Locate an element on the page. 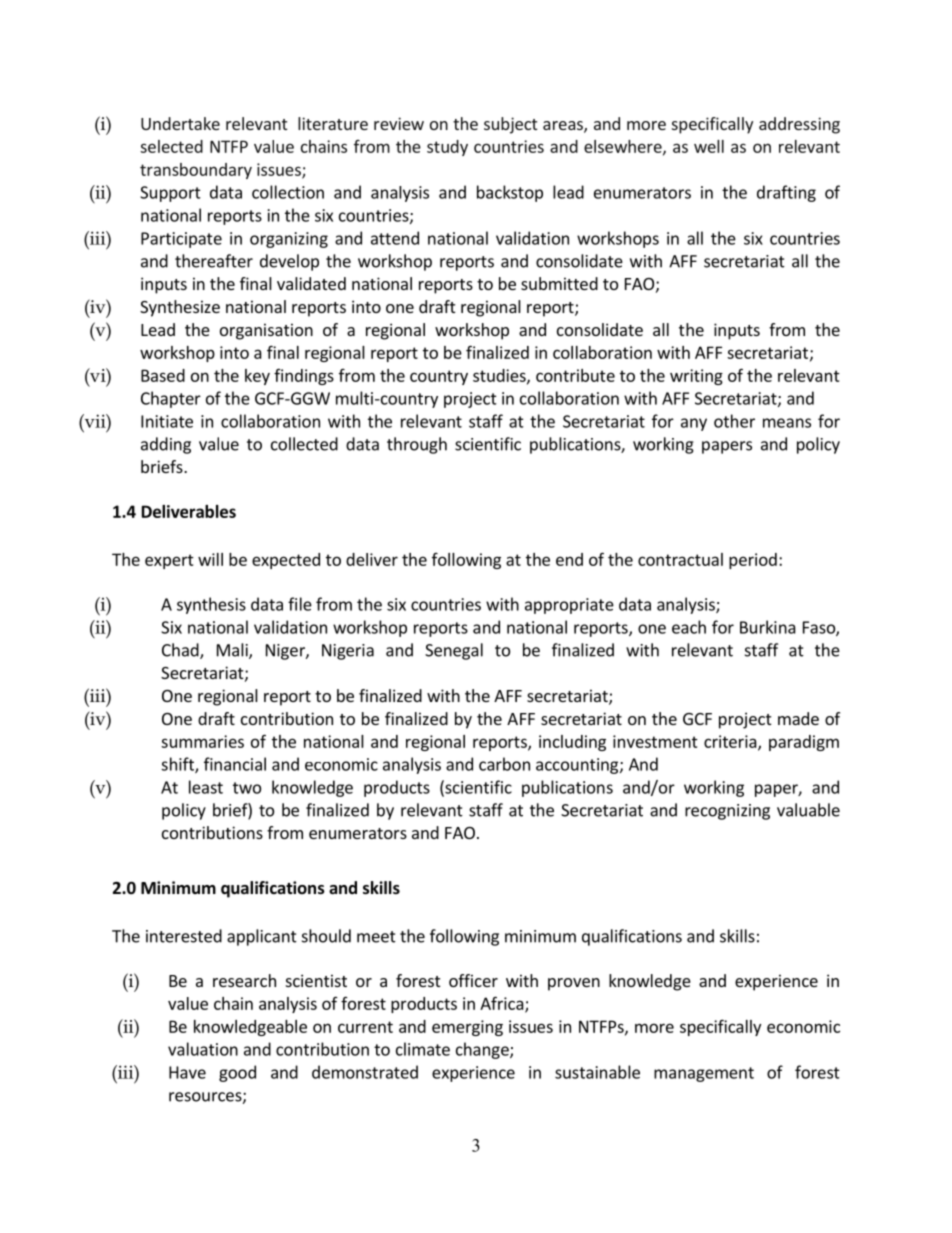  well is located at coordinates (709, 146).
